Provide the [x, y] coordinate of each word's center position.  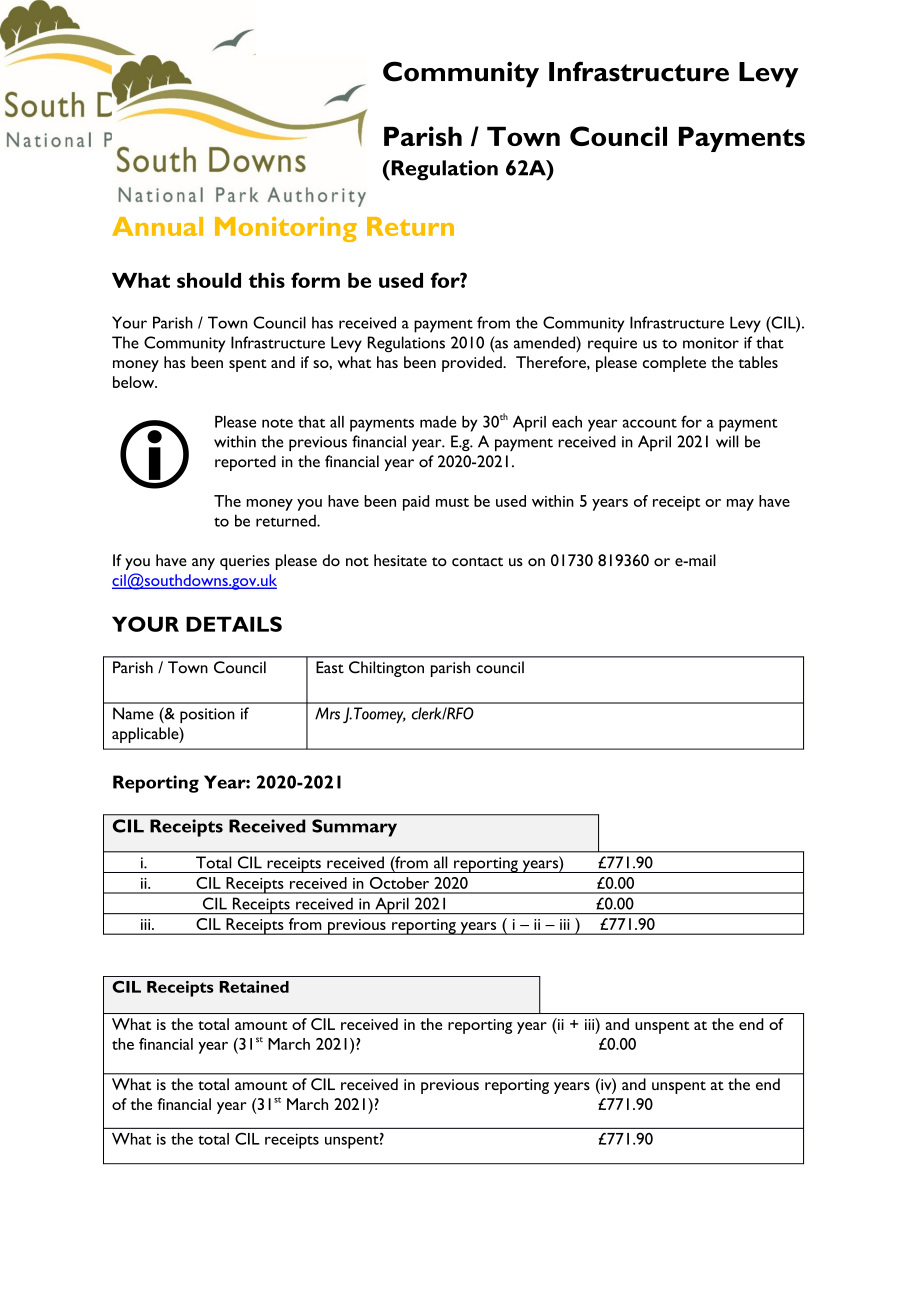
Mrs [327, 713]
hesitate [400, 560]
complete [674, 364]
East [330, 667]
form [315, 280]
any [203, 564]
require [612, 345]
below [135, 382]
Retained [254, 987]
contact [477, 561]
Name [133, 713]
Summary [354, 828]
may [740, 505]
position [207, 715]
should [209, 280]
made [438, 422]
